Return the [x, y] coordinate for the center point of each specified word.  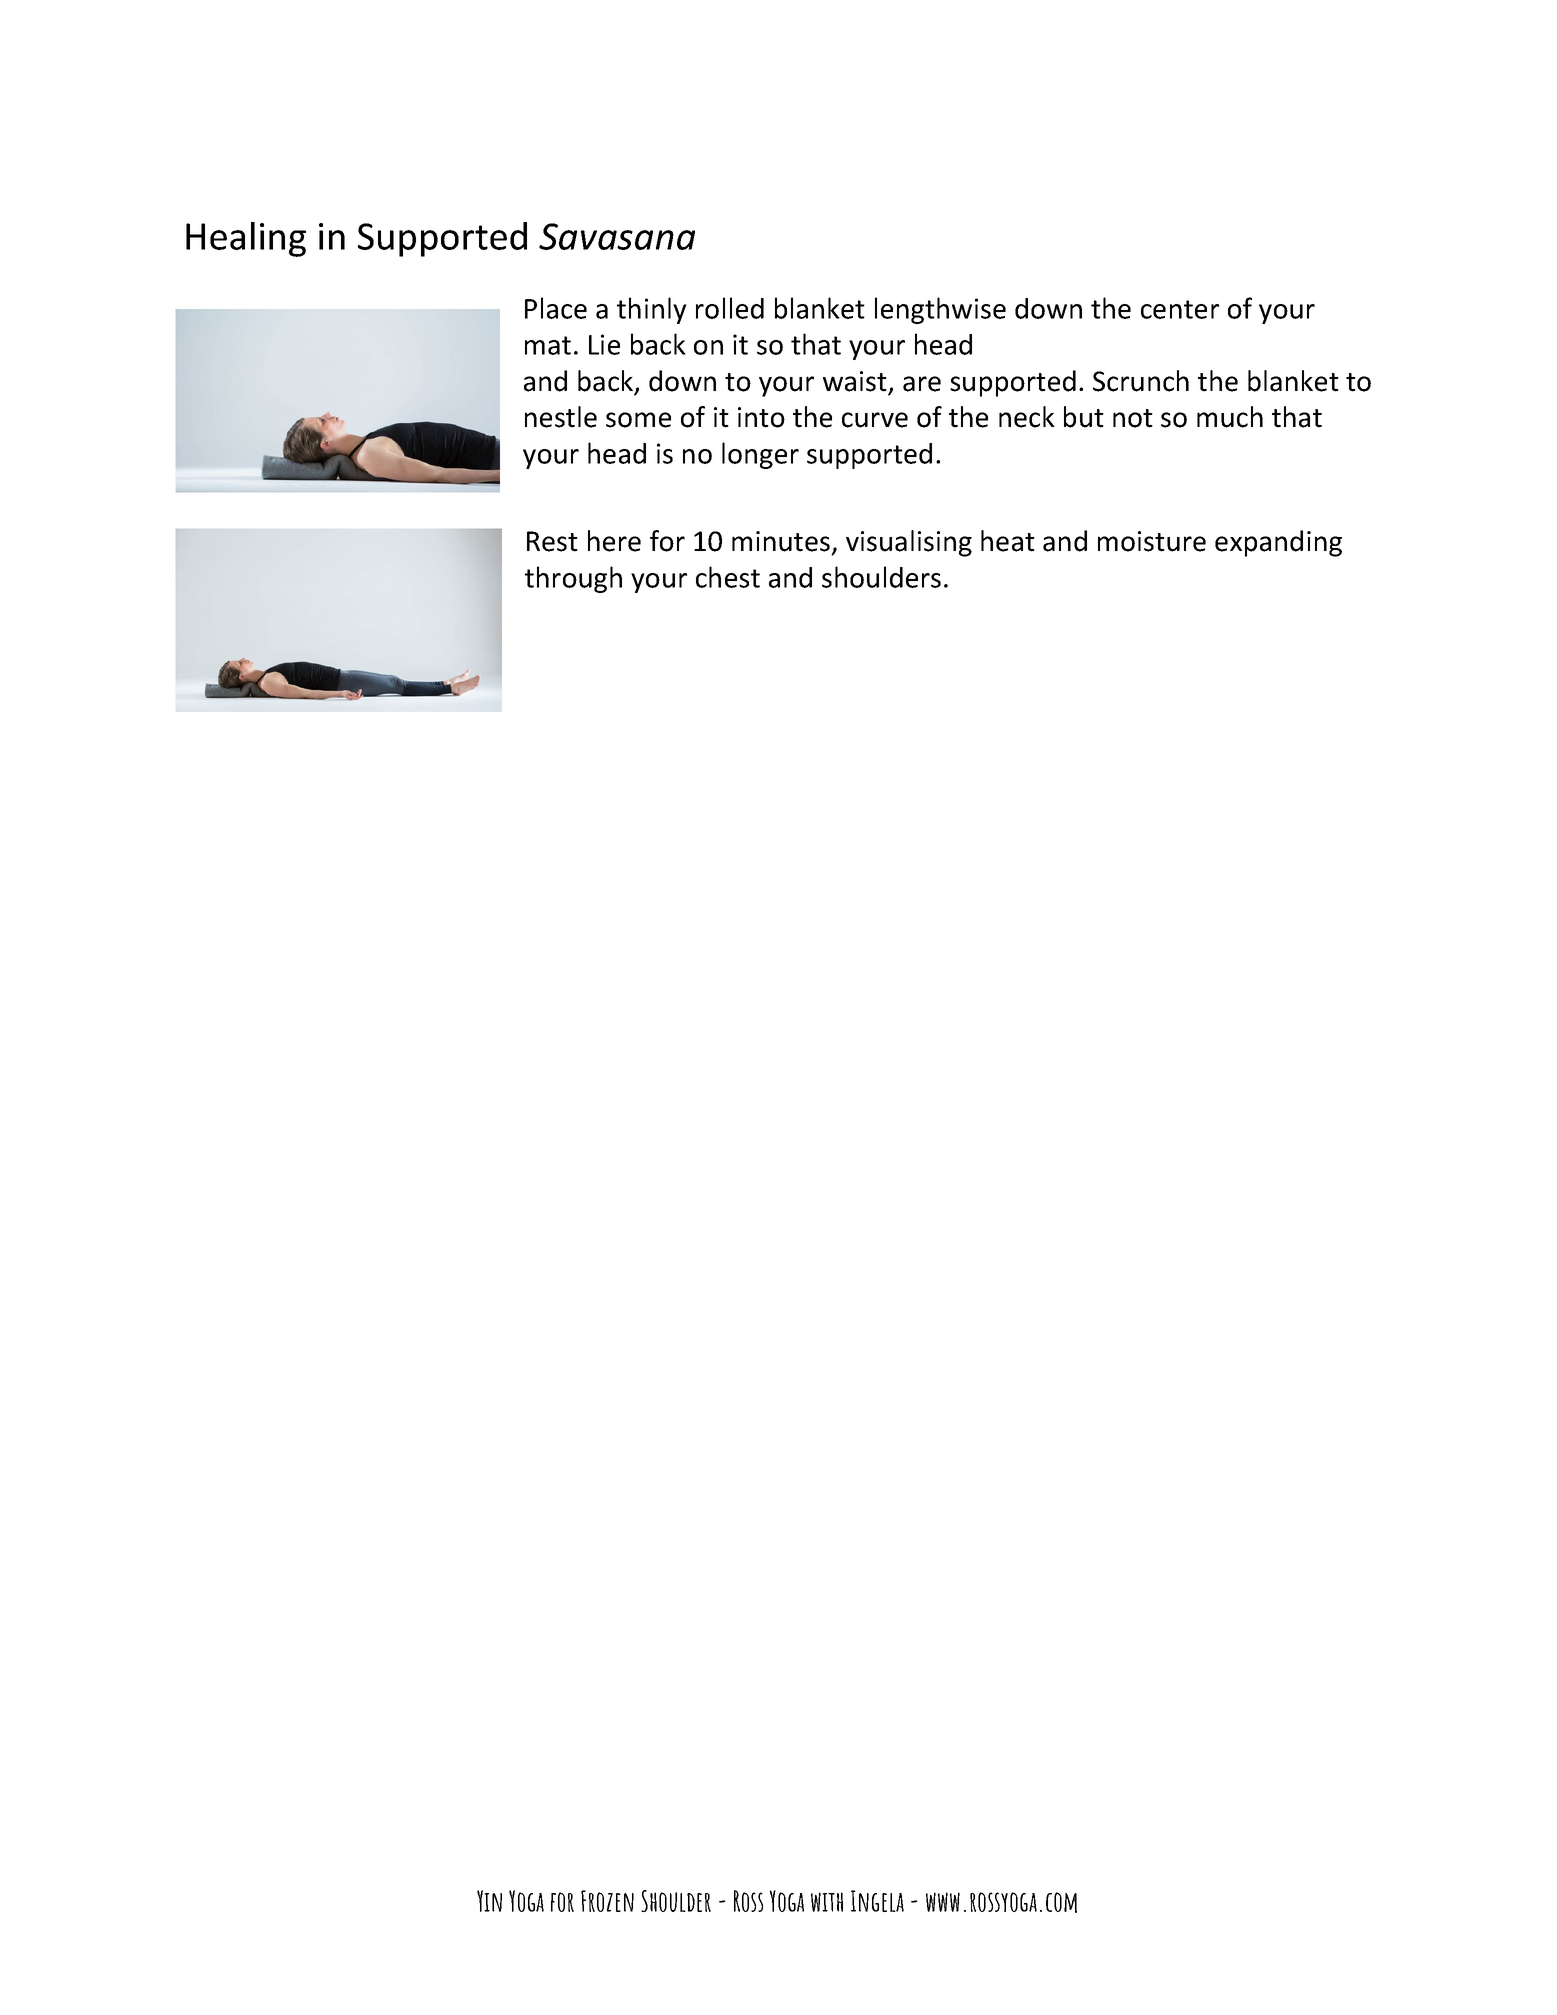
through [573, 579]
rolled [730, 308]
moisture [1152, 541]
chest [728, 577]
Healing [246, 239]
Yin [489, 1901]
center [1180, 309]
